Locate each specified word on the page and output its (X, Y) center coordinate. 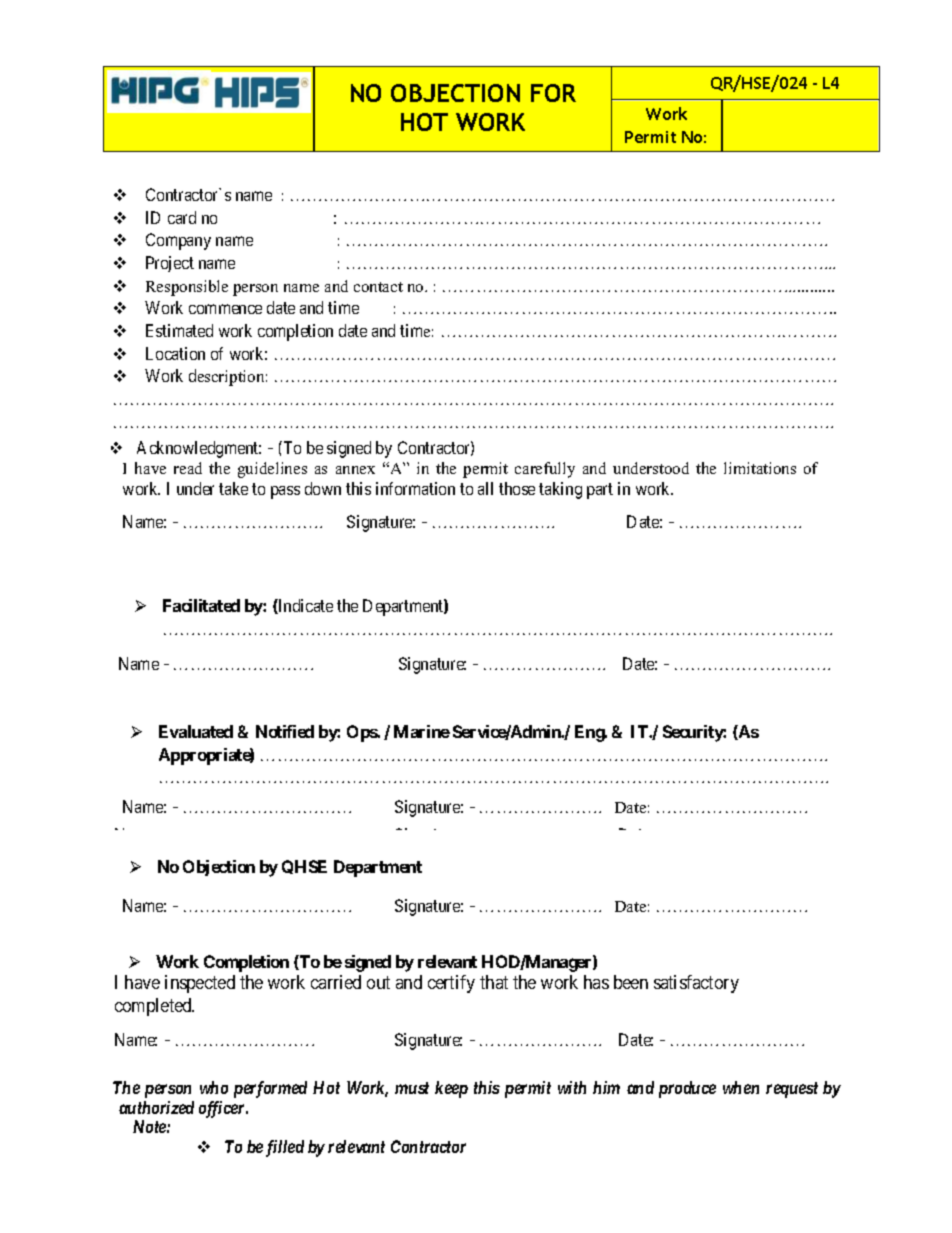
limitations (760, 468)
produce (687, 1089)
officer (223, 1109)
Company (178, 241)
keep (451, 1089)
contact (378, 287)
